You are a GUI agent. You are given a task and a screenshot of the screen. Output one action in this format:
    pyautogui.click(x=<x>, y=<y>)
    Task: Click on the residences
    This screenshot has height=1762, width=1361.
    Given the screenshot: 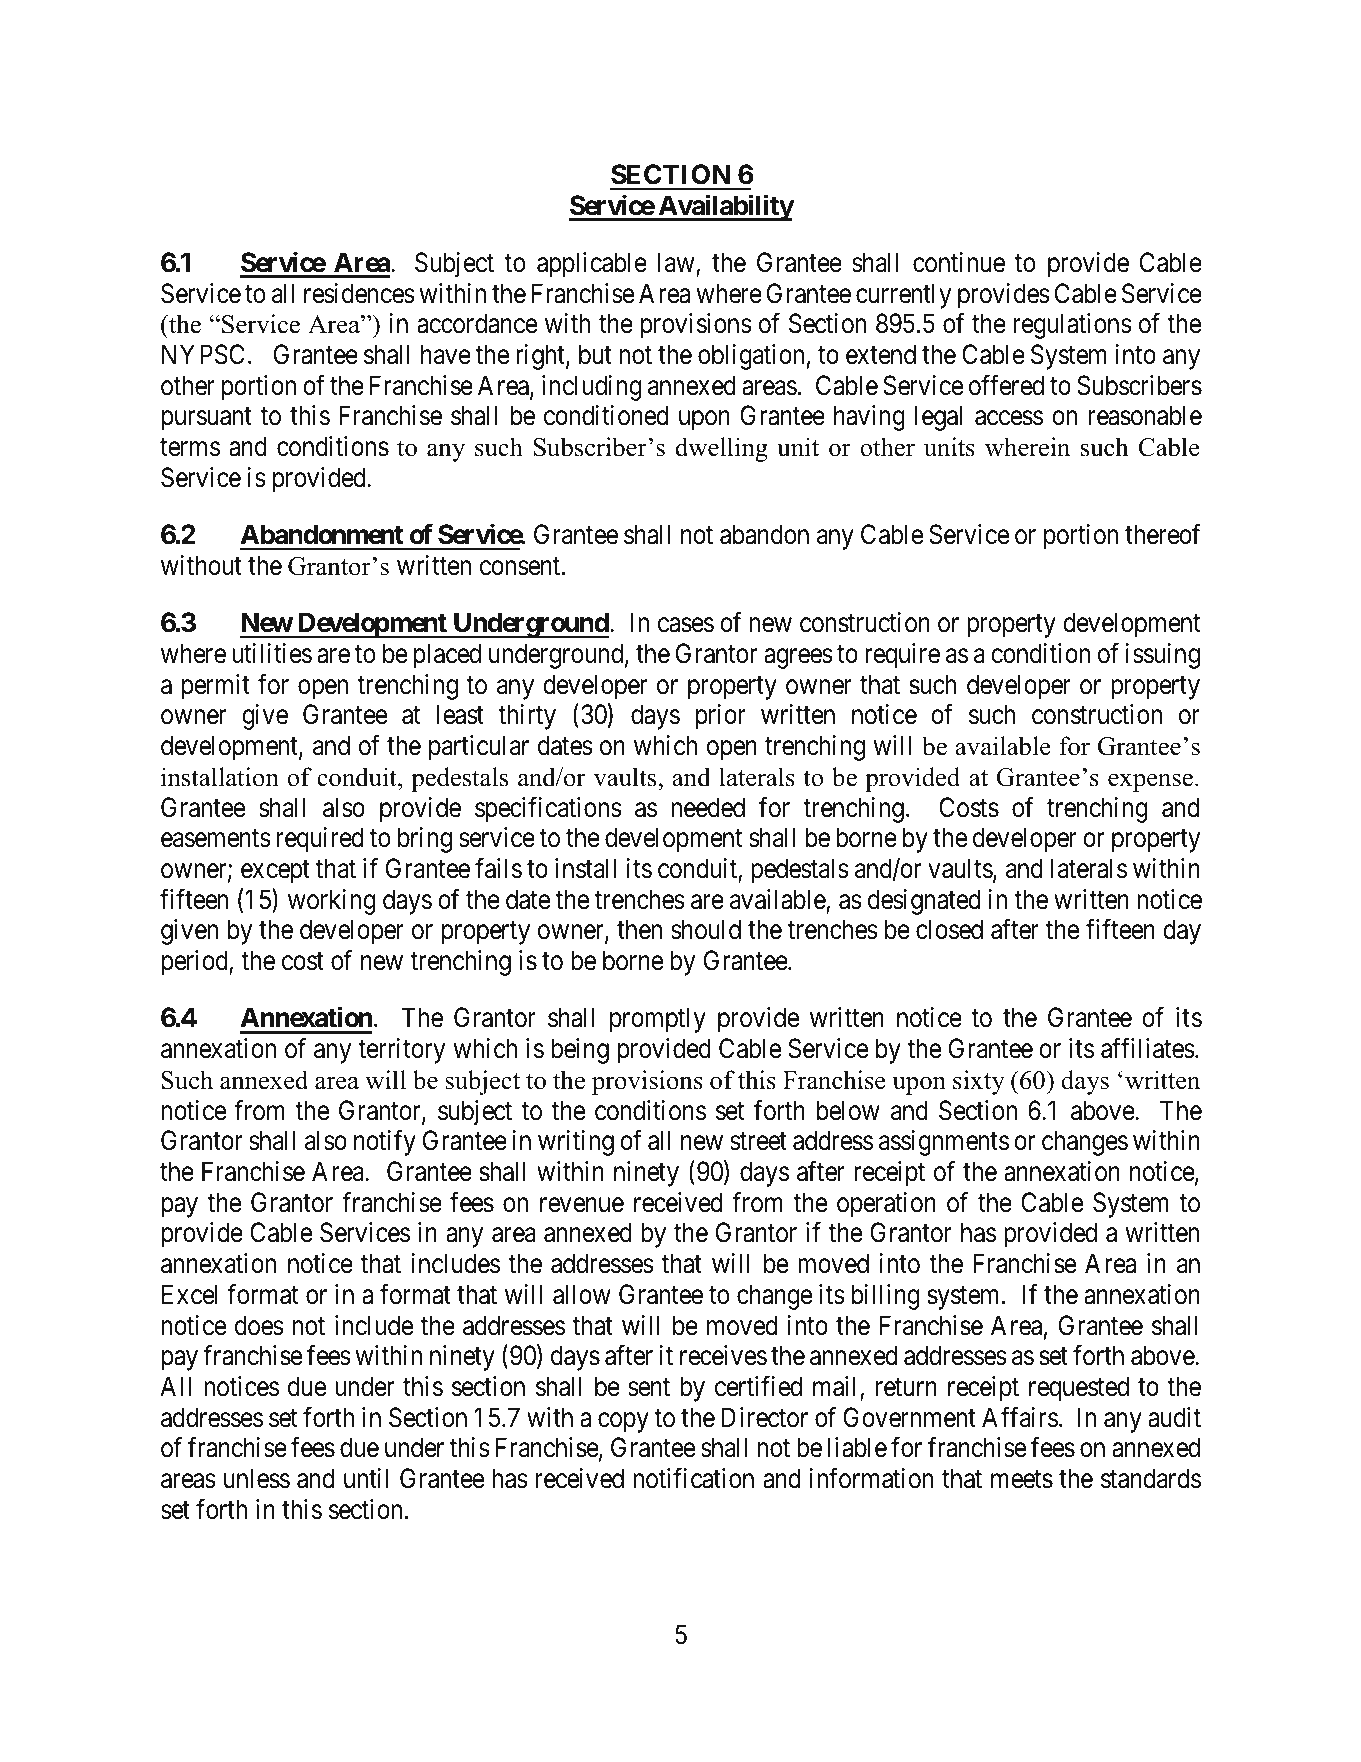 What is the action you would take?
    pyautogui.click(x=359, y=293)
